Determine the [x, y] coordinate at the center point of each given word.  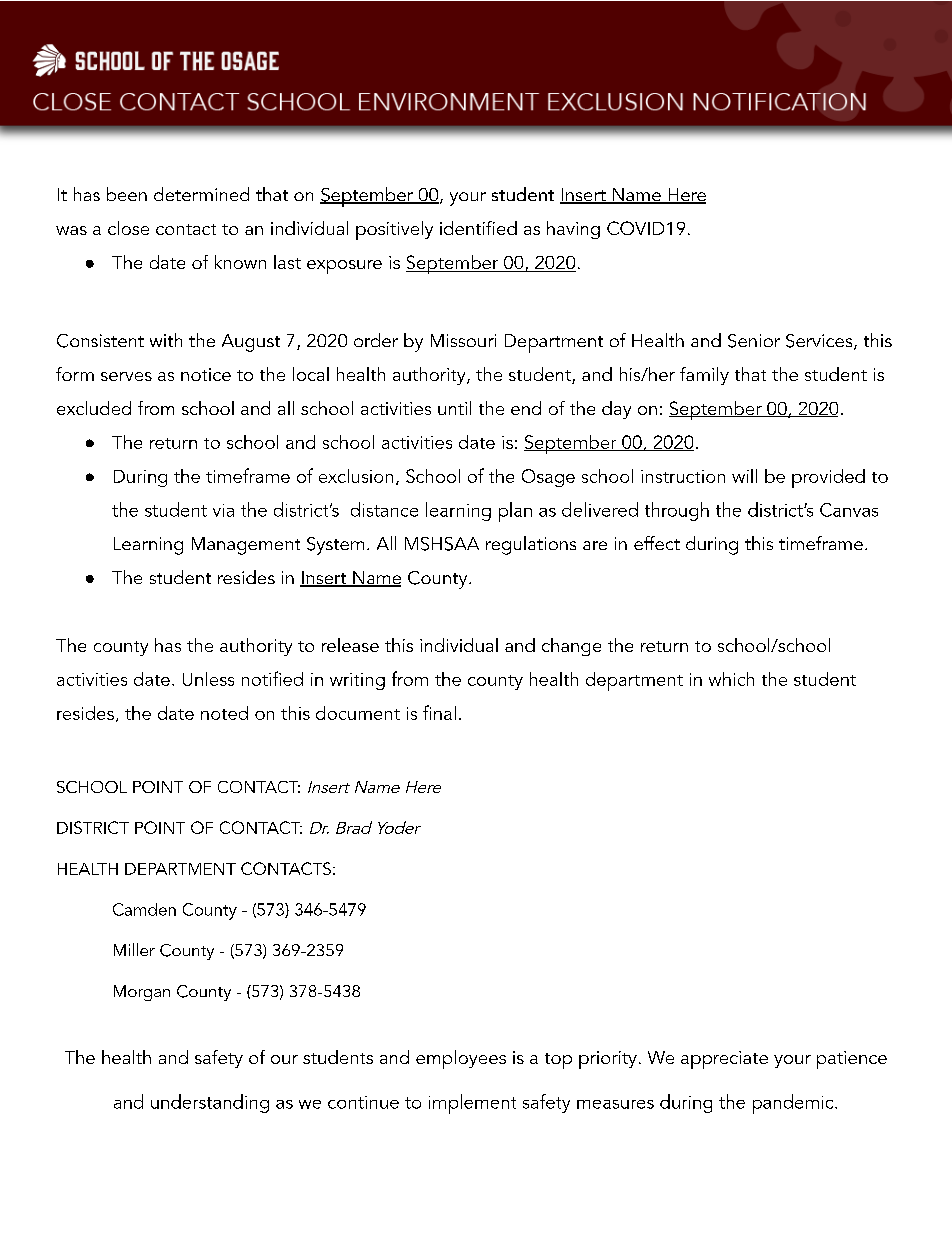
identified [478, 228]
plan [515, 512]
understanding [210, 1103]
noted [224, 713]
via [223, 510]
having [573, 230]
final [439, 712]
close [128, 228]
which [731, 679]
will [744, 476]
